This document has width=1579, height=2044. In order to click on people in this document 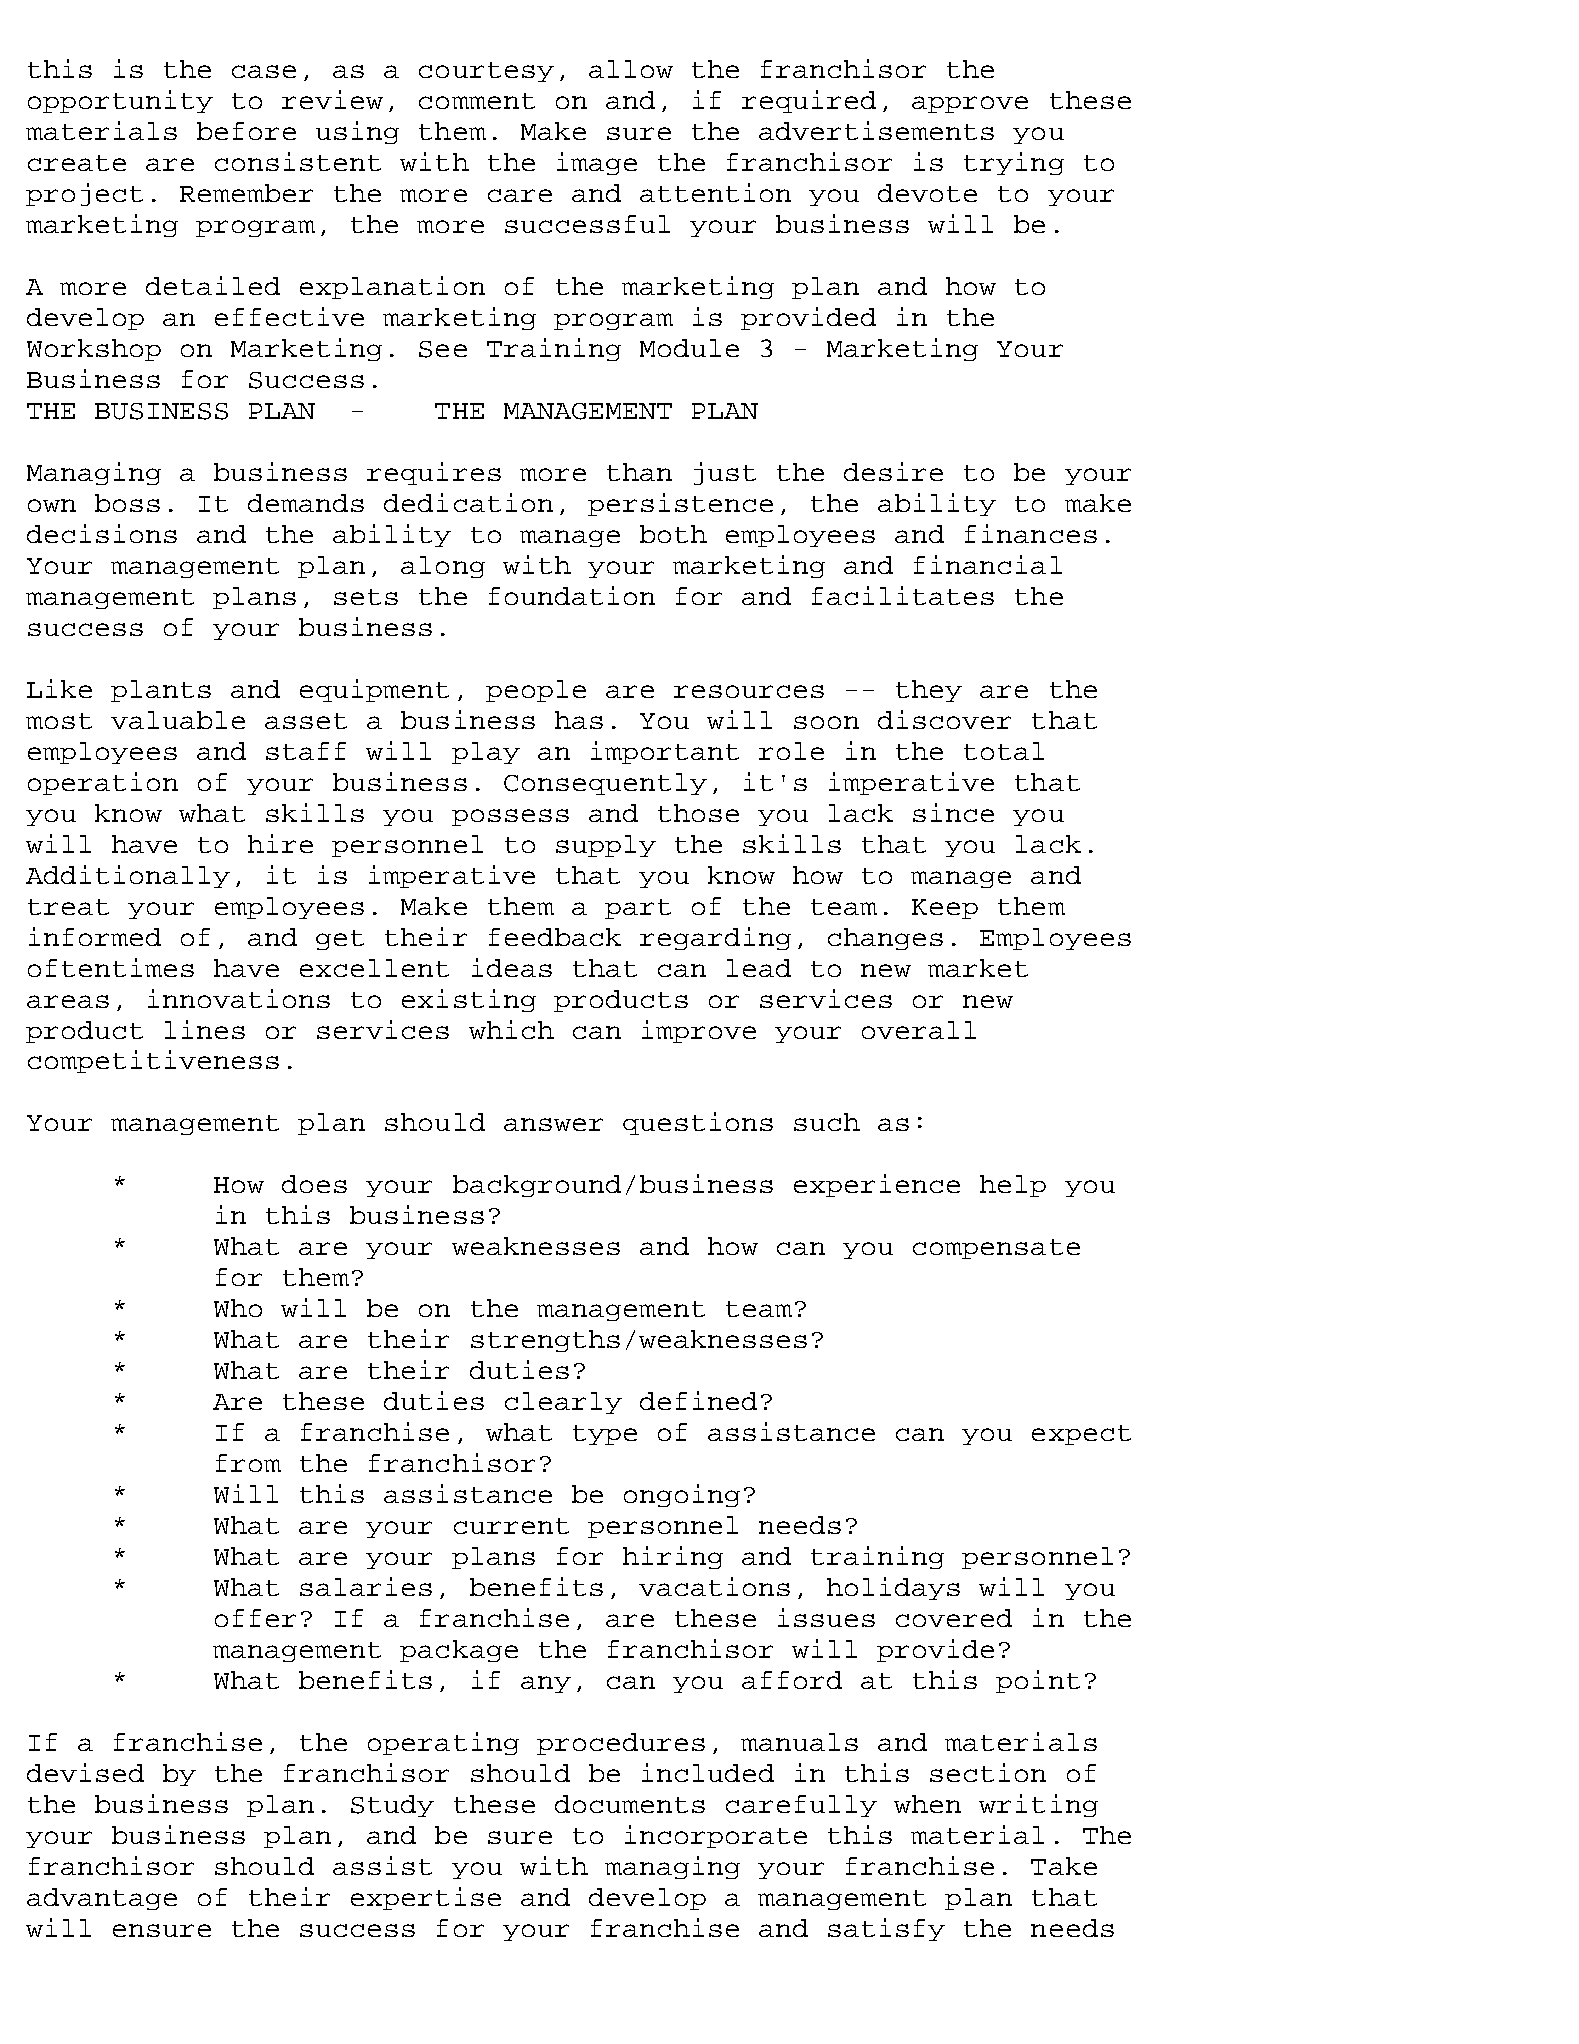, I will do `click(536, 691)`.
